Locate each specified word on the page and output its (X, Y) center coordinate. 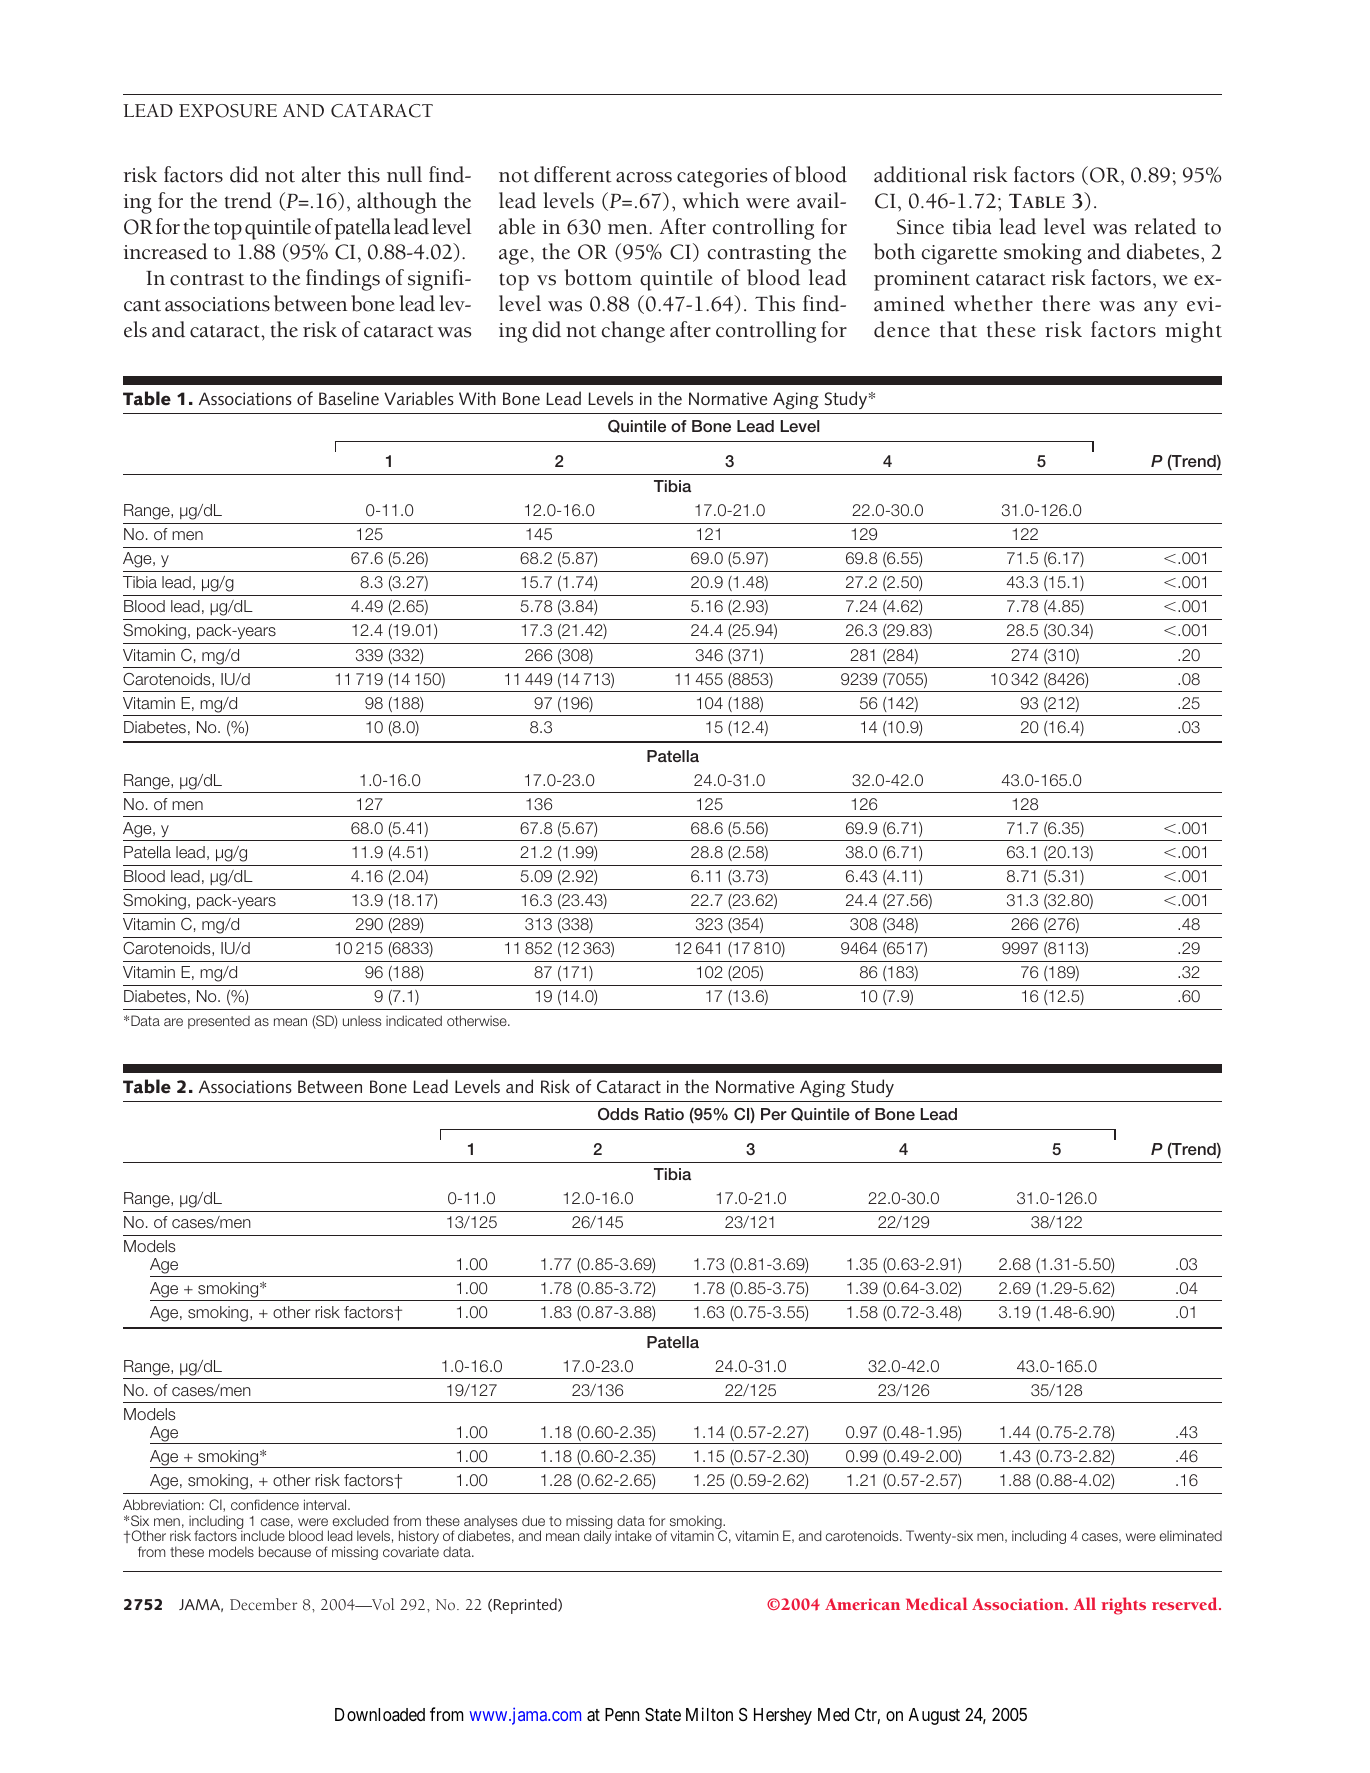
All (1084, 1603)
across (644, 177)
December (263, 1604)
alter (321, 174)
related (1165, 226)
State (663, 1715)
